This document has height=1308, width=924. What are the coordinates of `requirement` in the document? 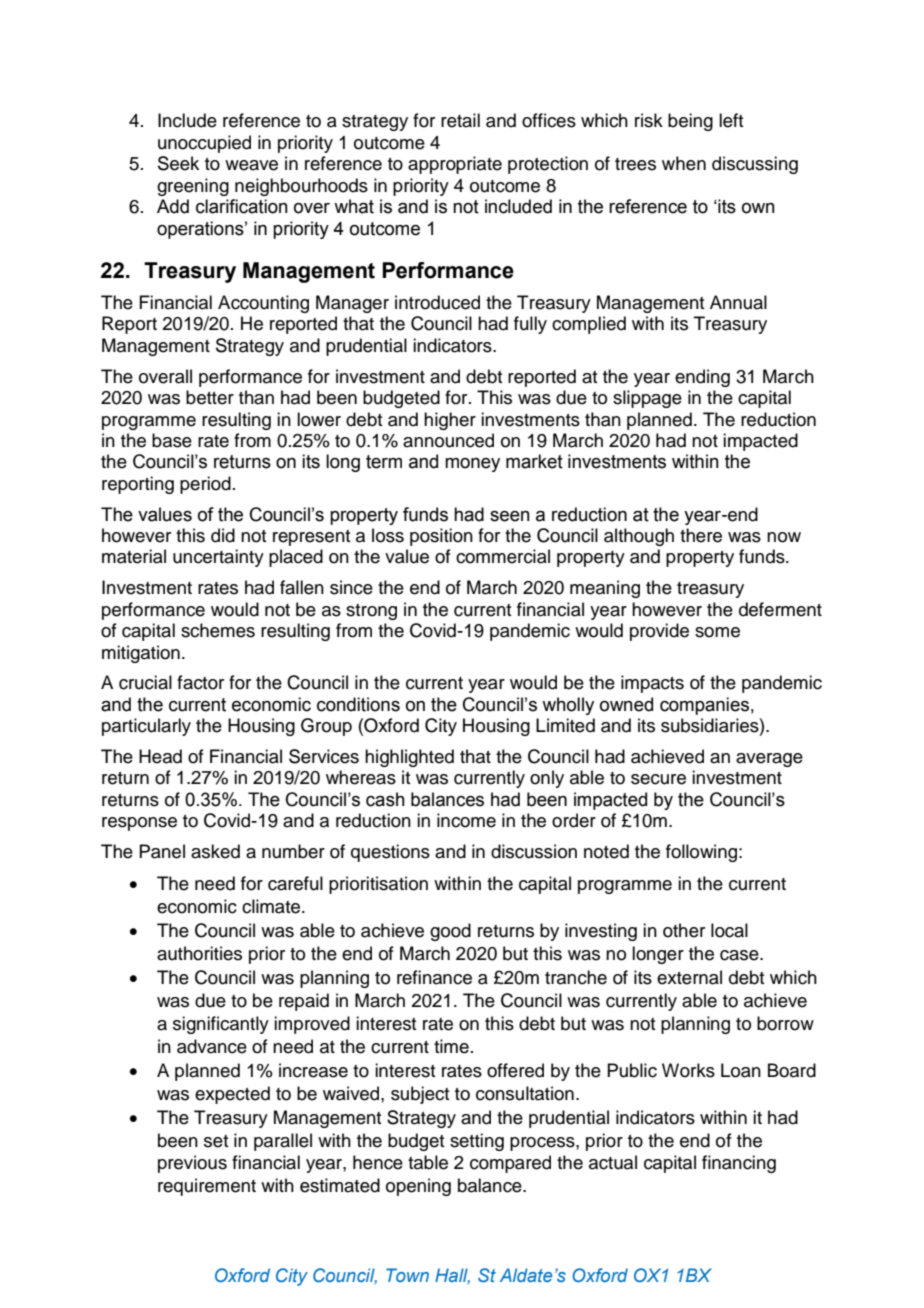 It's located at (207, 1187).
